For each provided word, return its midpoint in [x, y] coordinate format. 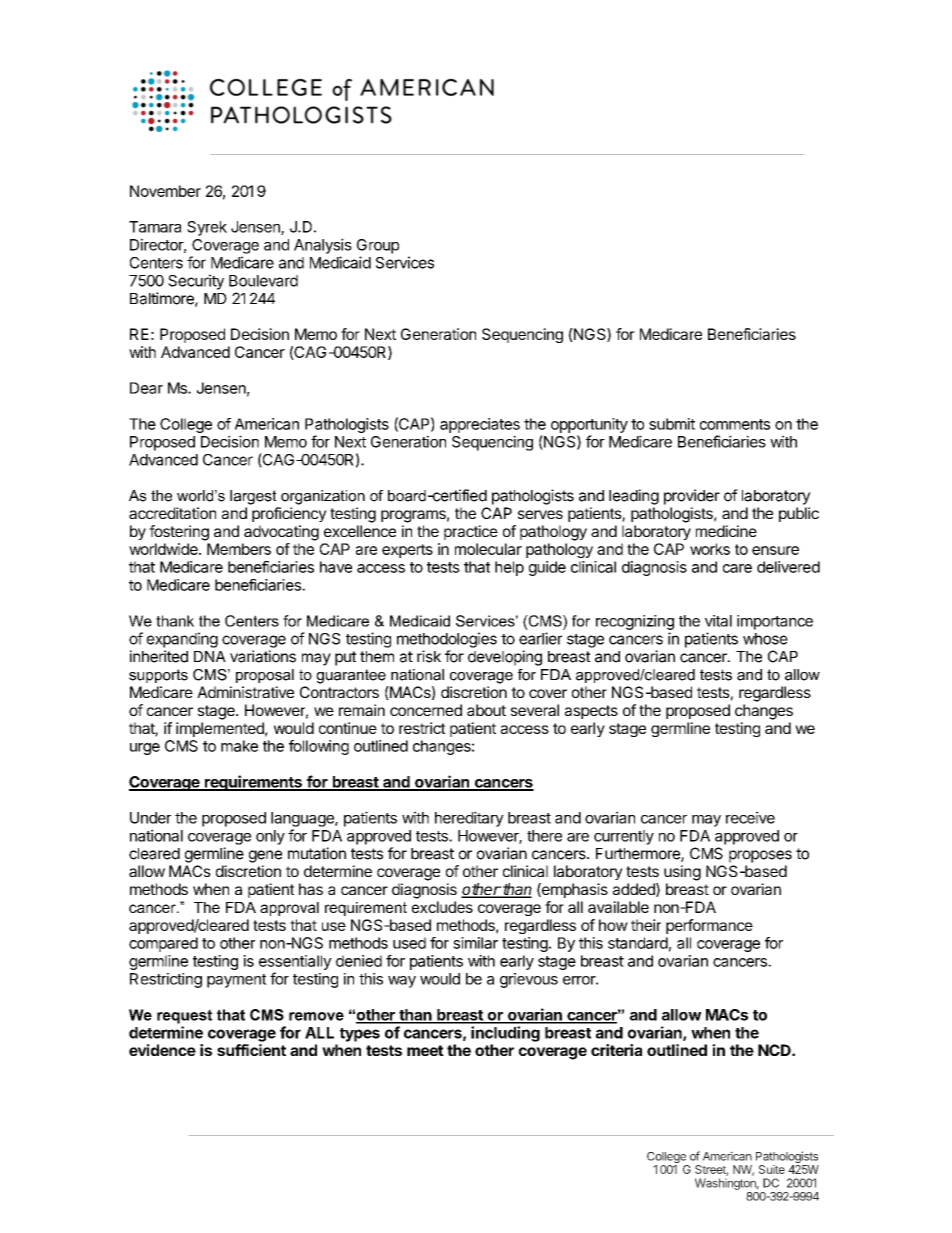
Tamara [155, 227]
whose [765, 639]
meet [425, 1050]
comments [735, 424]
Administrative [245, 692]
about [486, 710]
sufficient [251, 1050]
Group [378, 246]
